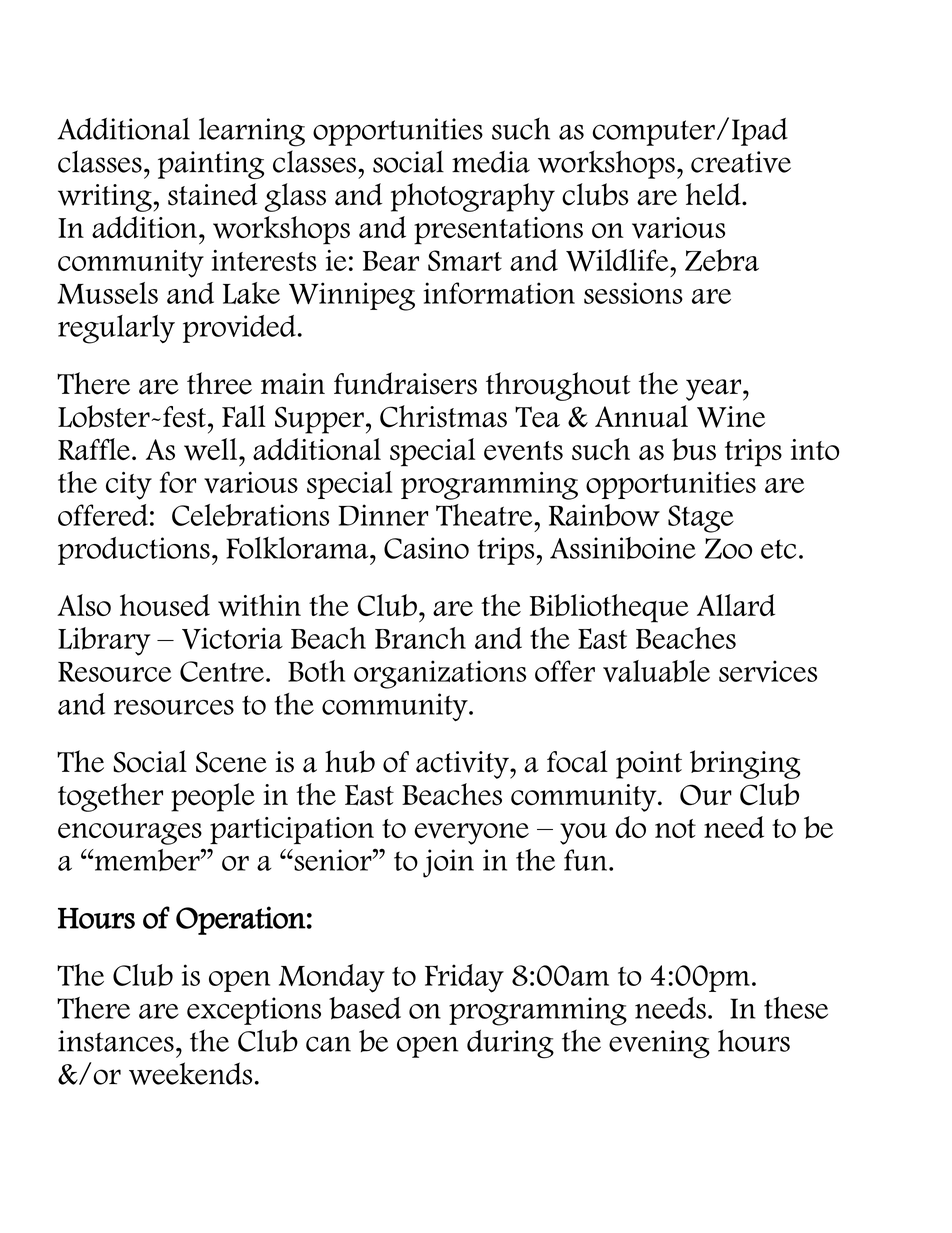 This document has height=1233, width=952. What do you see at coordinates (231, 762) in the document?
I see `Scene` at bounding box center [231, 762].
